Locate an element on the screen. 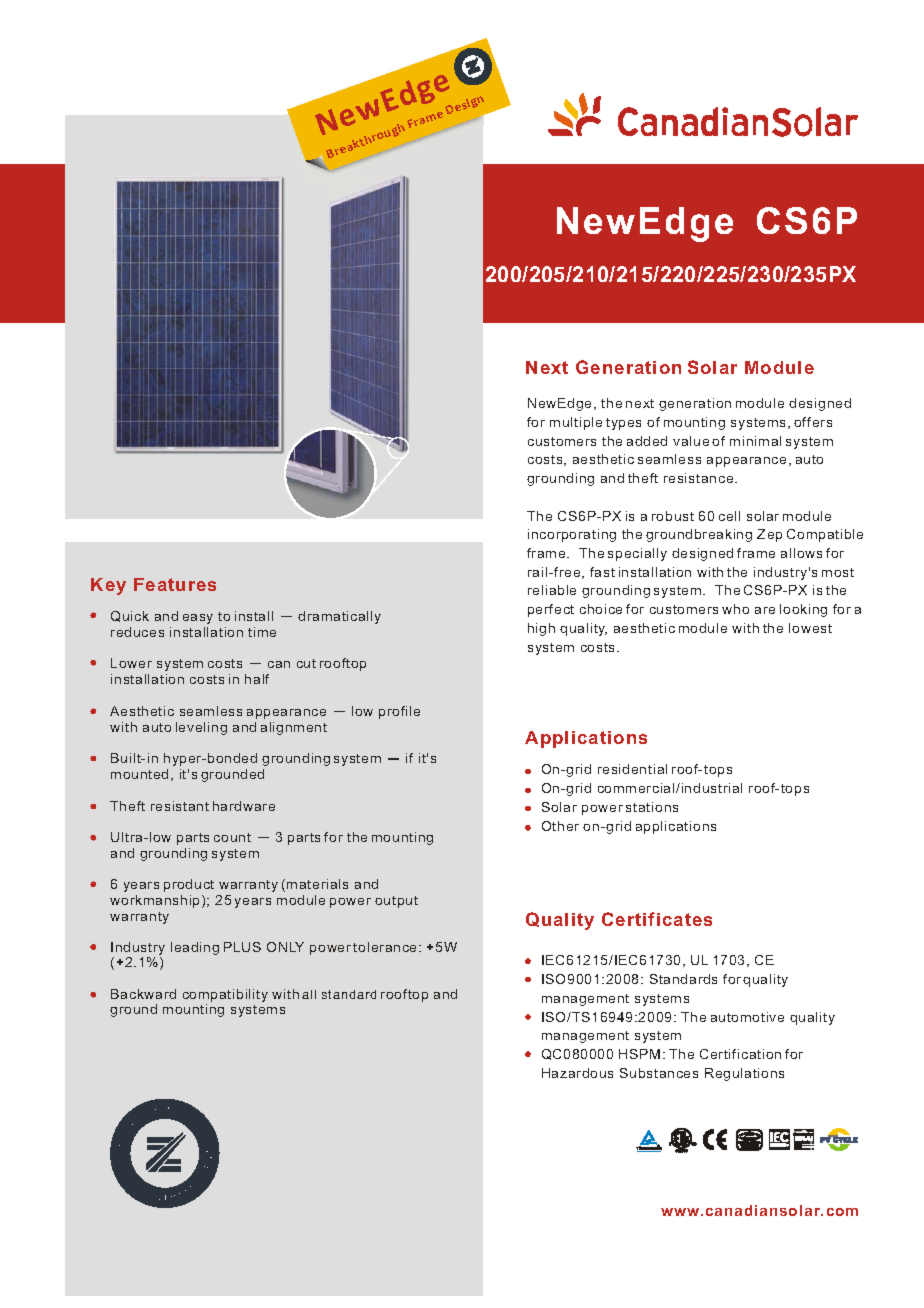  Features is located at coordinates (175, 584).
